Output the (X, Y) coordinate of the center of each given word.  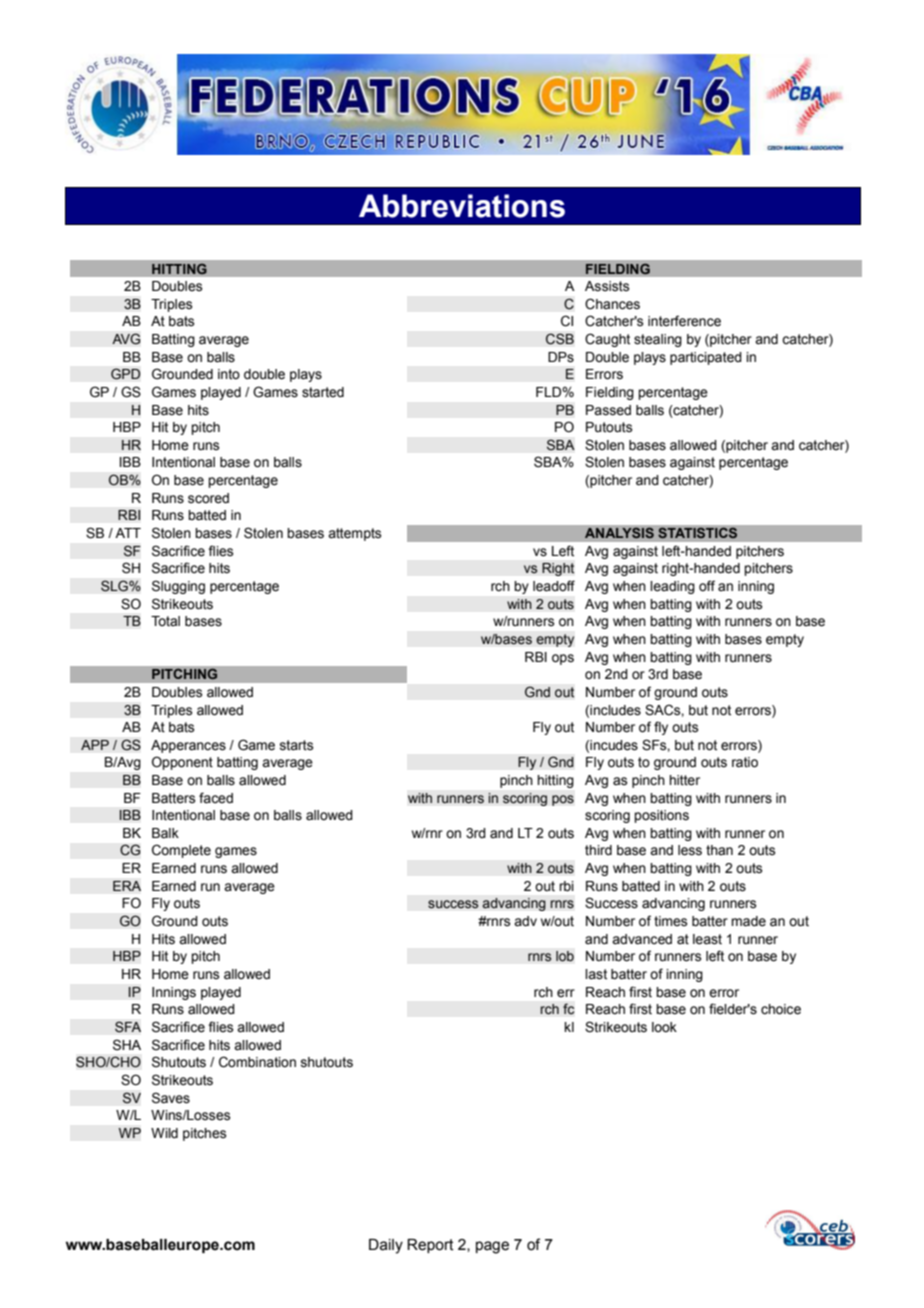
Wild (164, 1133)
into (229, 374)
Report (430, 1246)
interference (684, 321)
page (492, 1247)
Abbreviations (462, 206)
